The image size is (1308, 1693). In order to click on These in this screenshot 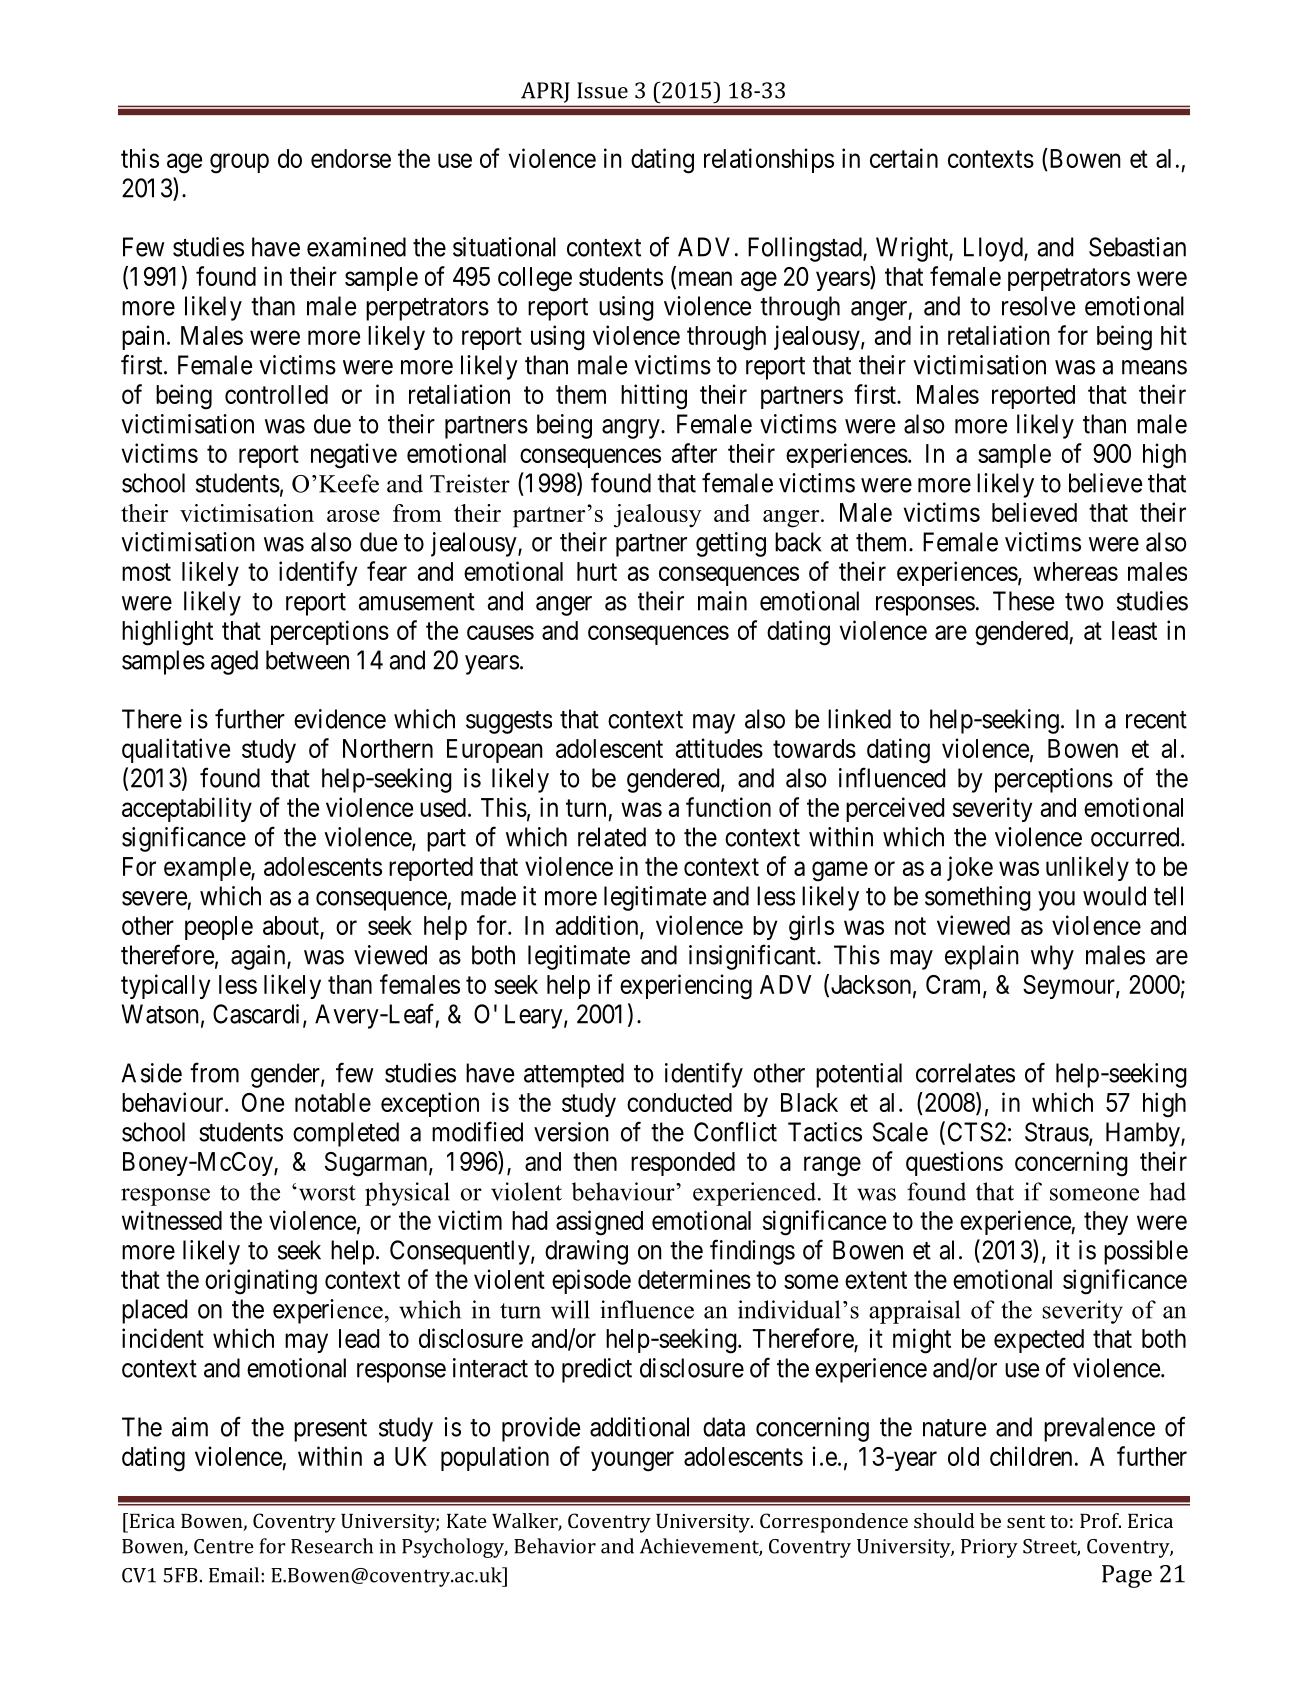, I will do `click(1023, 601)`.
